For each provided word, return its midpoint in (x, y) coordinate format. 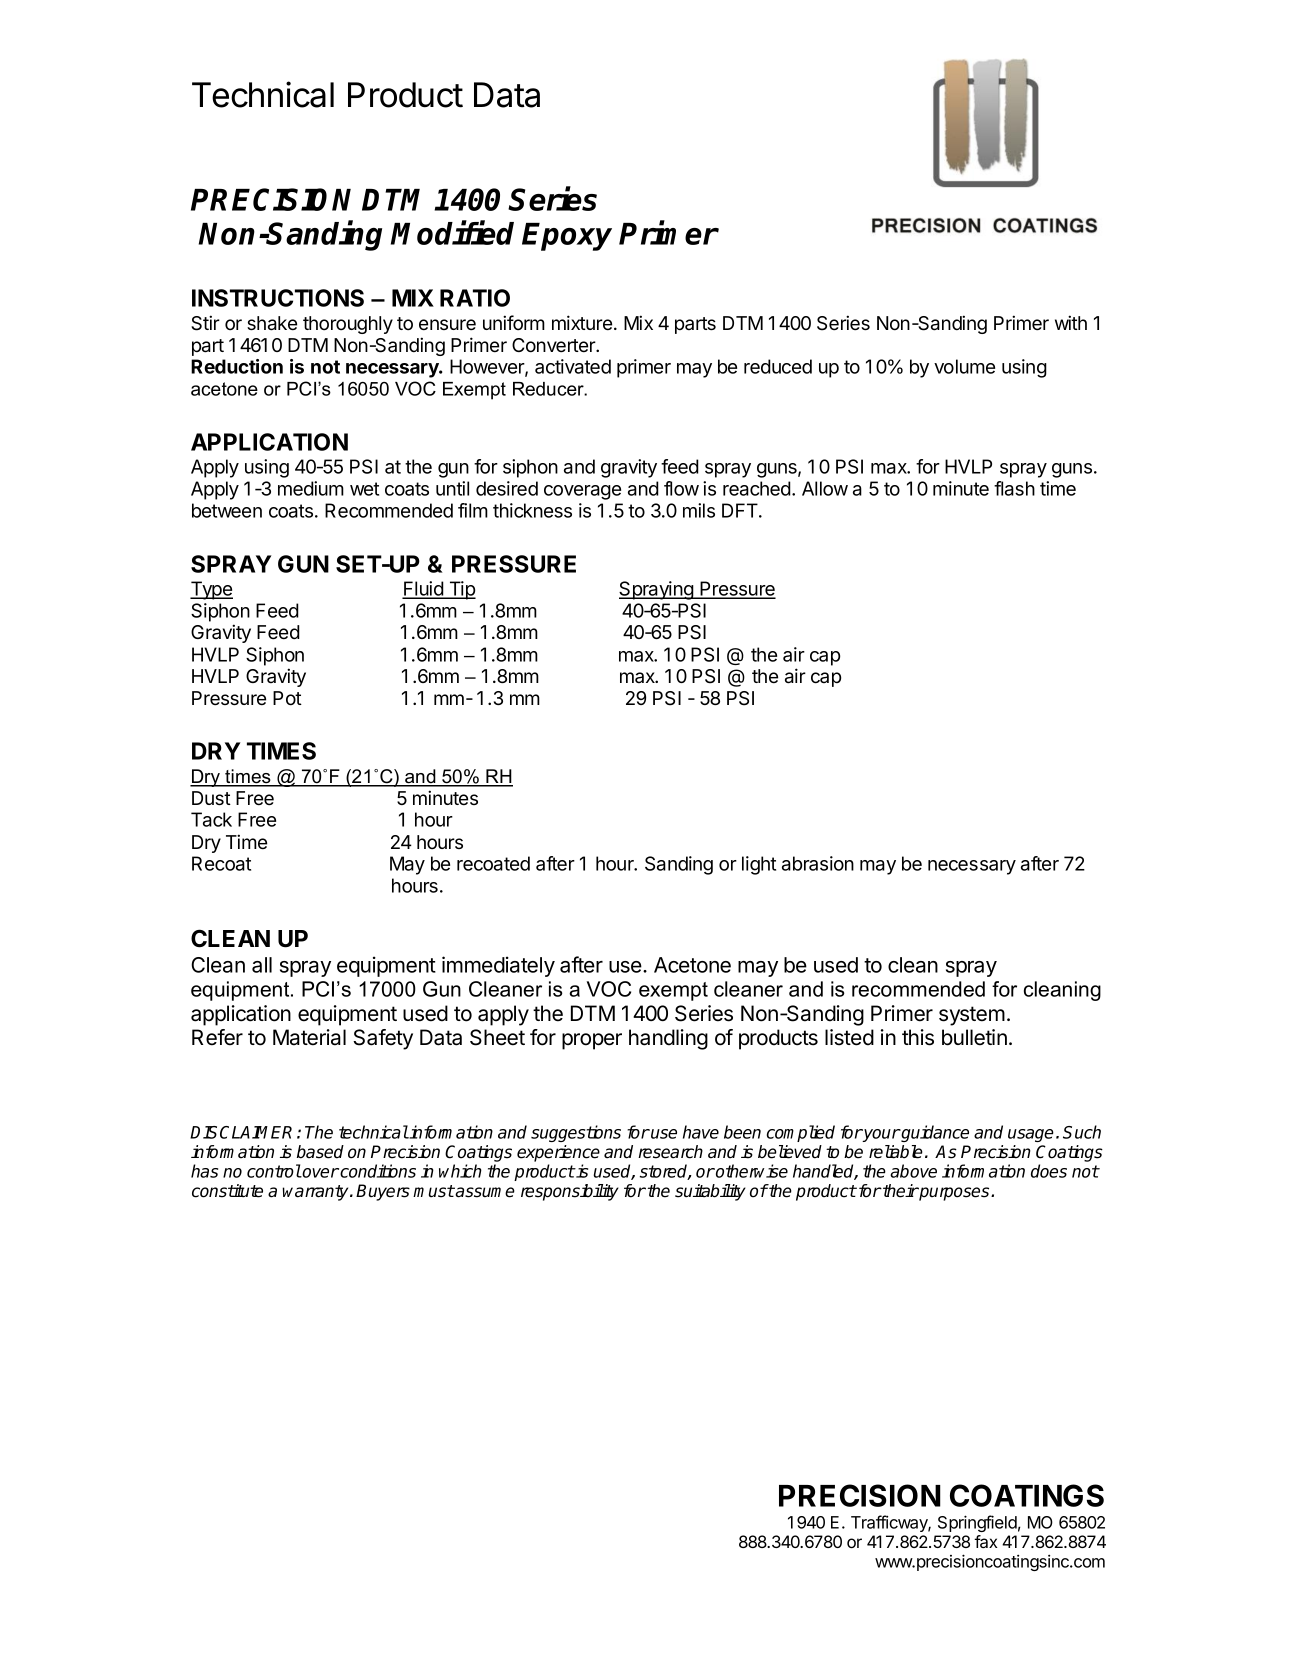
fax (985, 1541)
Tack (211, 819)
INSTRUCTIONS (278, 298)
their (899, 1191)
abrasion (818, 863)
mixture (582, 323)
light (759, 865)
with (1071, 322)
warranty (316, 1193)
